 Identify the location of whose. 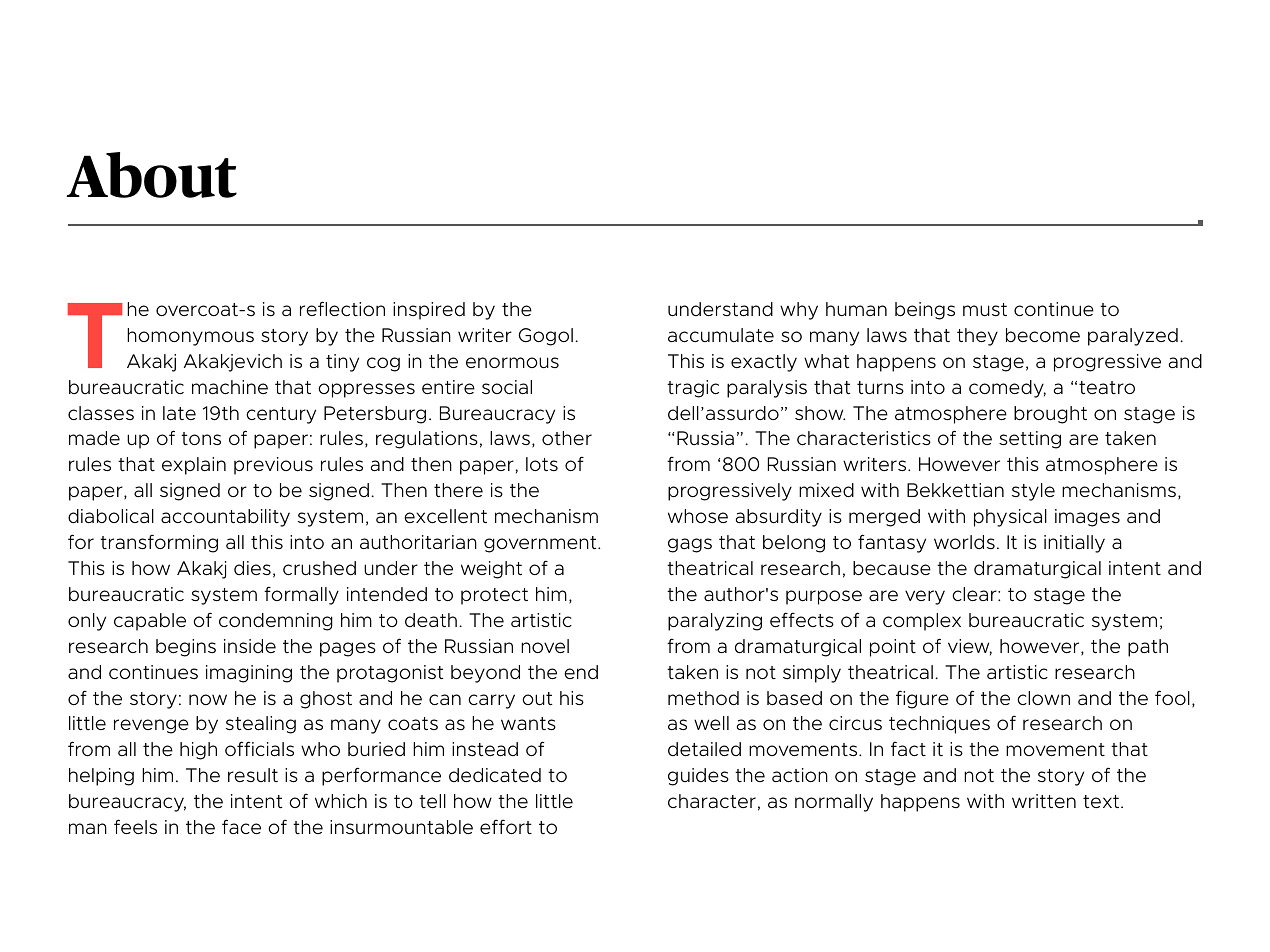
(698, 516).
